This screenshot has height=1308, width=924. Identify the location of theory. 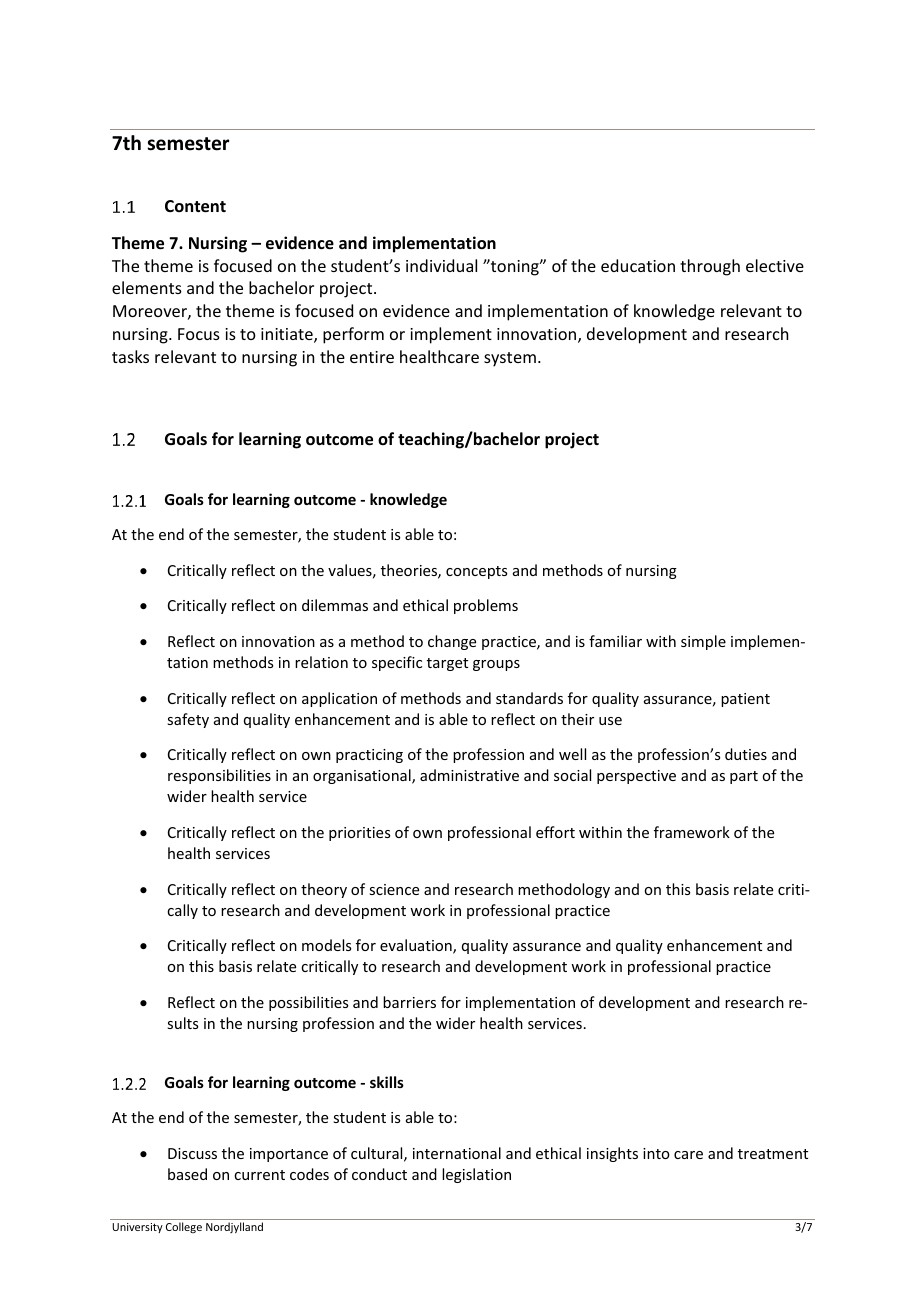
(324, 890).
